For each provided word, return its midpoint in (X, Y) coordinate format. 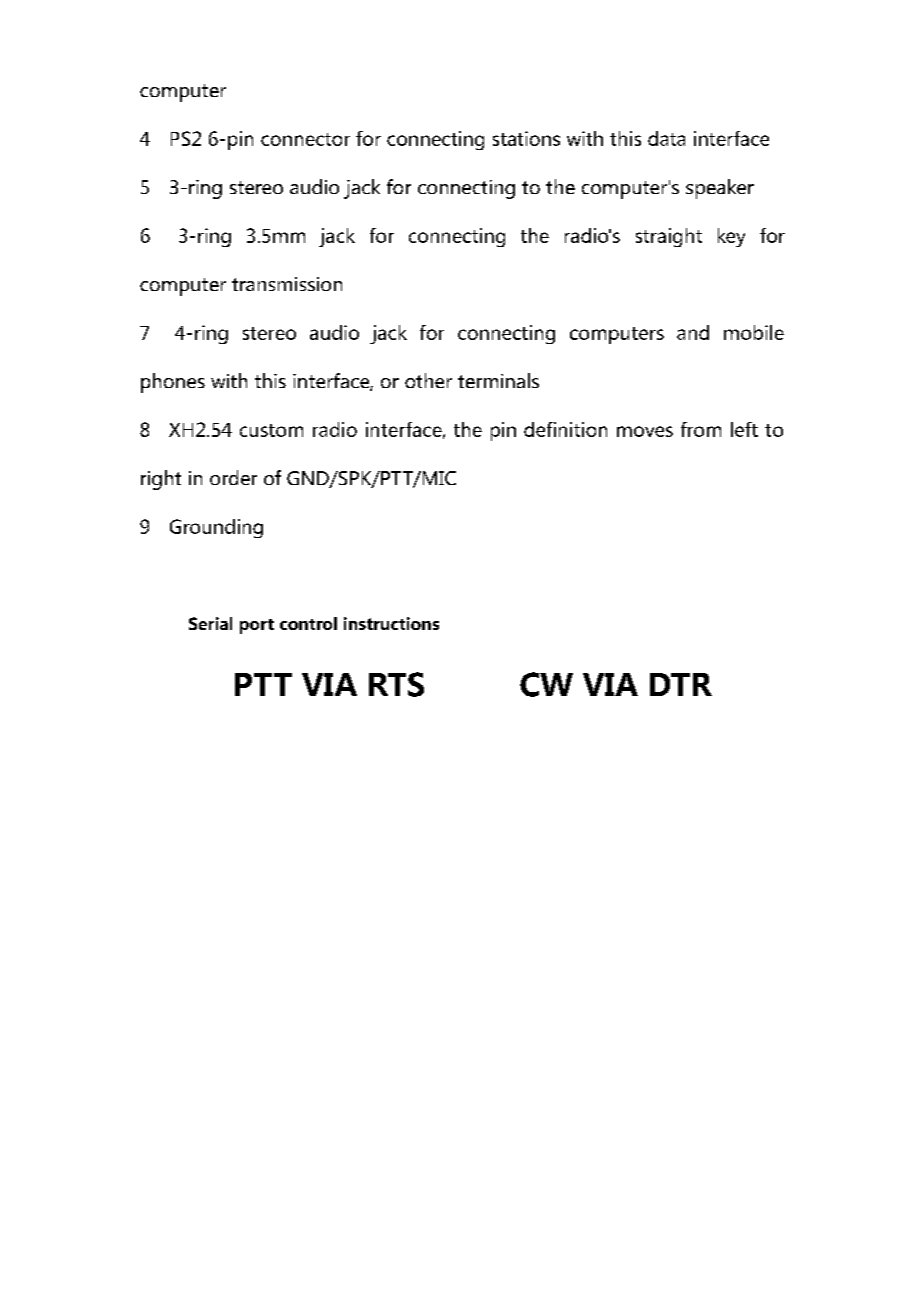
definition (565, 429)
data (666, 138)
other (428, 380)
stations (526, 138)
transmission (287, 284)
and (693, 332)
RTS (396, 684)
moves (645, 431)
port (257, 626)
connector (305, 139)
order (233, 477)
